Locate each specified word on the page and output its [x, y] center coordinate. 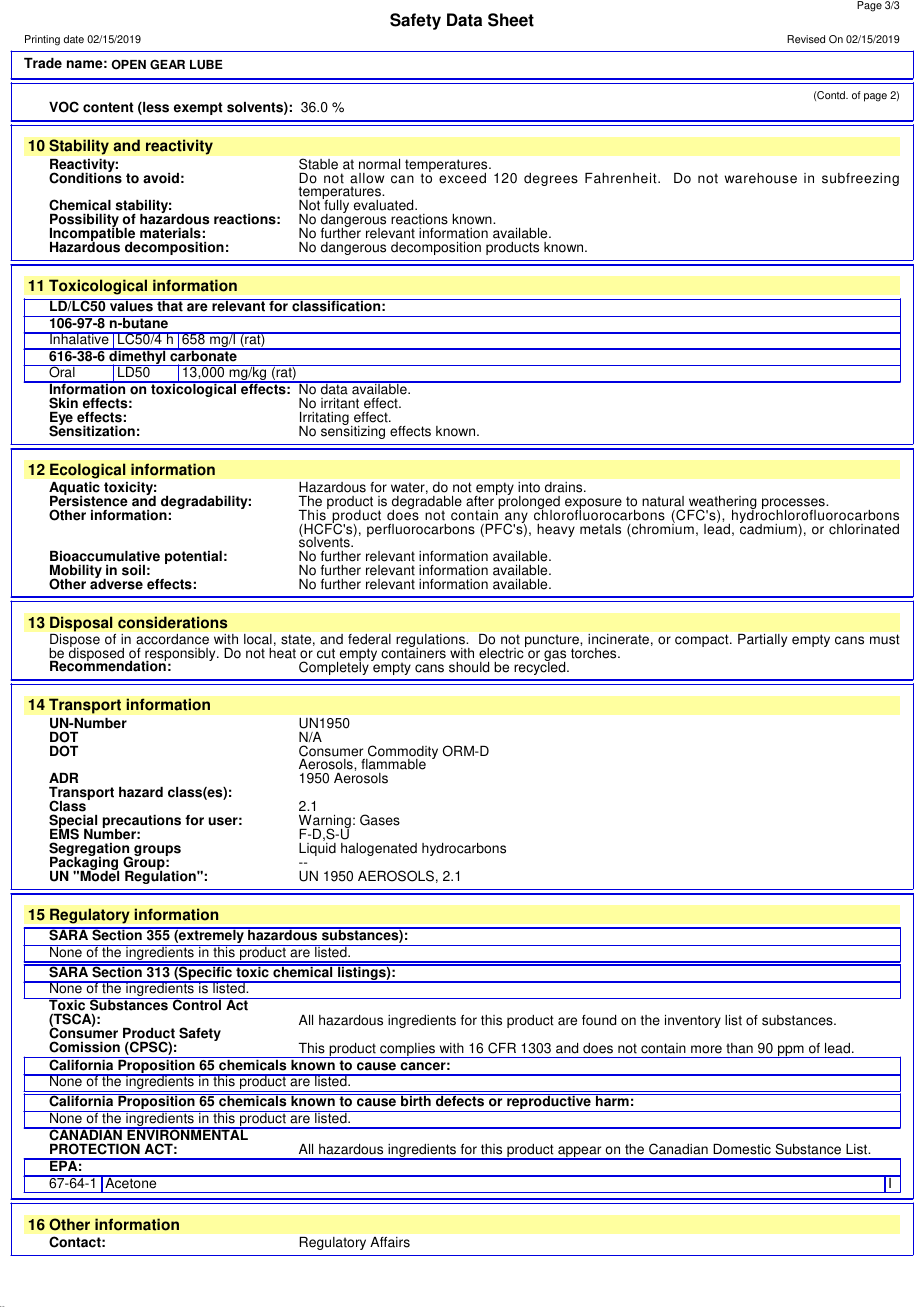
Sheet [511, 20]
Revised [806, 39]
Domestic [742, 1149]
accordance [172, 639]
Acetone [131, 1182]
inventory [693, 1021]
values [131, 305]
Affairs [390, 1242]
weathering [722, 504]
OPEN [128, 65]
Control [197, 1004]
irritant [340, 403]
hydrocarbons [464, 849]
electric [502, 652]
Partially [762, 640]
